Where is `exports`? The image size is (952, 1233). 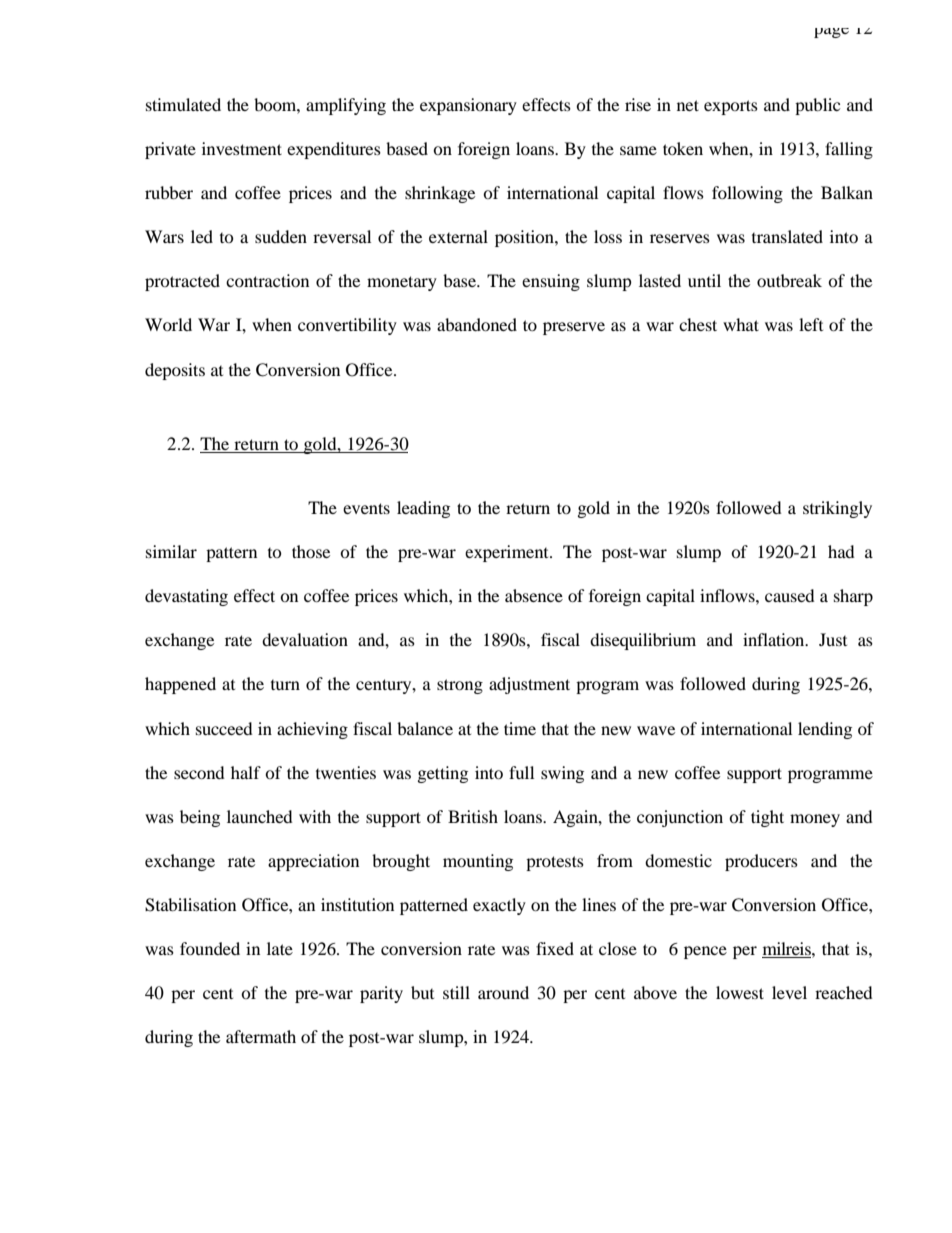 exports is located at coordinates (731, 107).
